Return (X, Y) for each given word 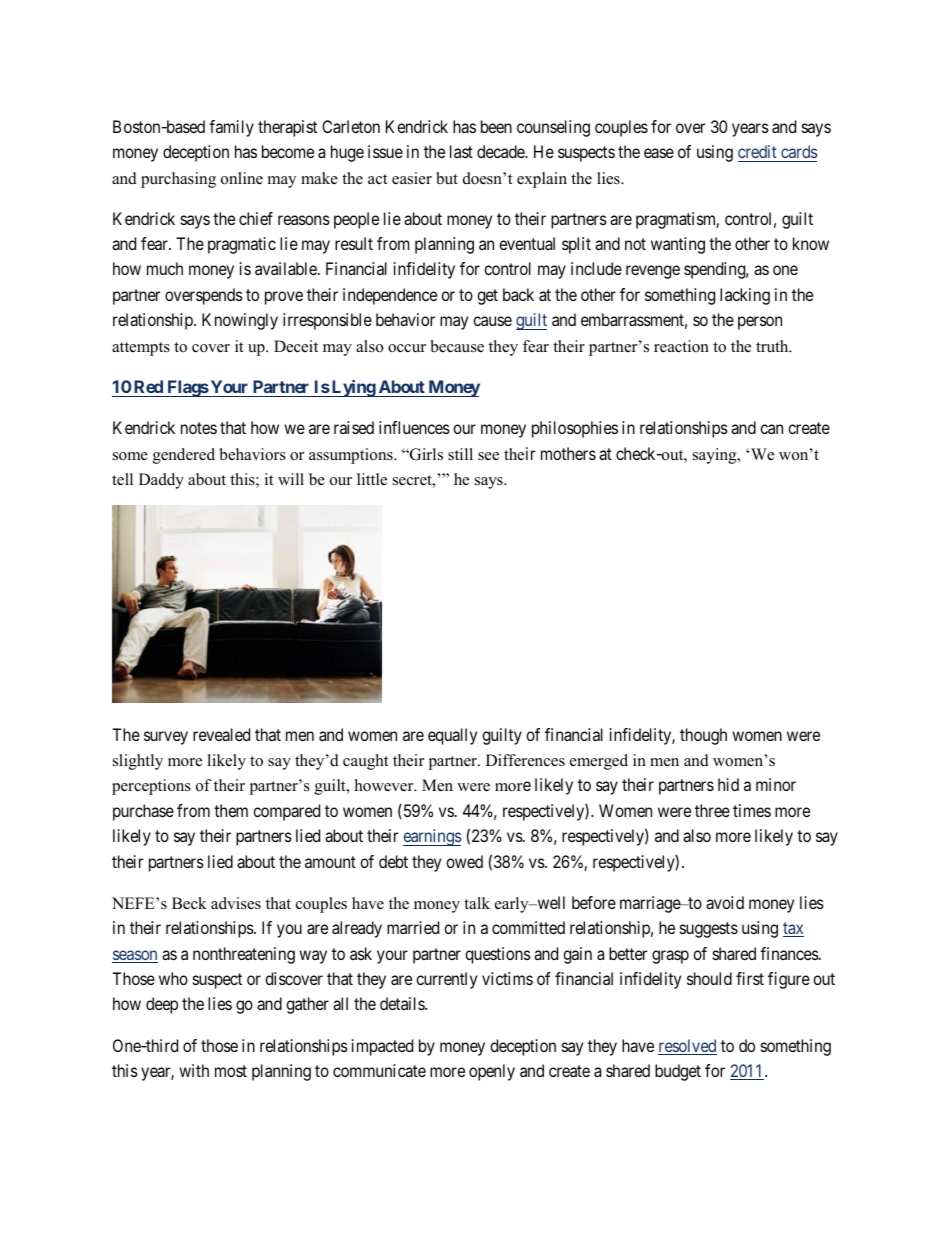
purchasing (178, 180)
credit (757, 151)
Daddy (161, 481)
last (461, 151)
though (703, 736)
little (372, 479)
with (194, 1070)
